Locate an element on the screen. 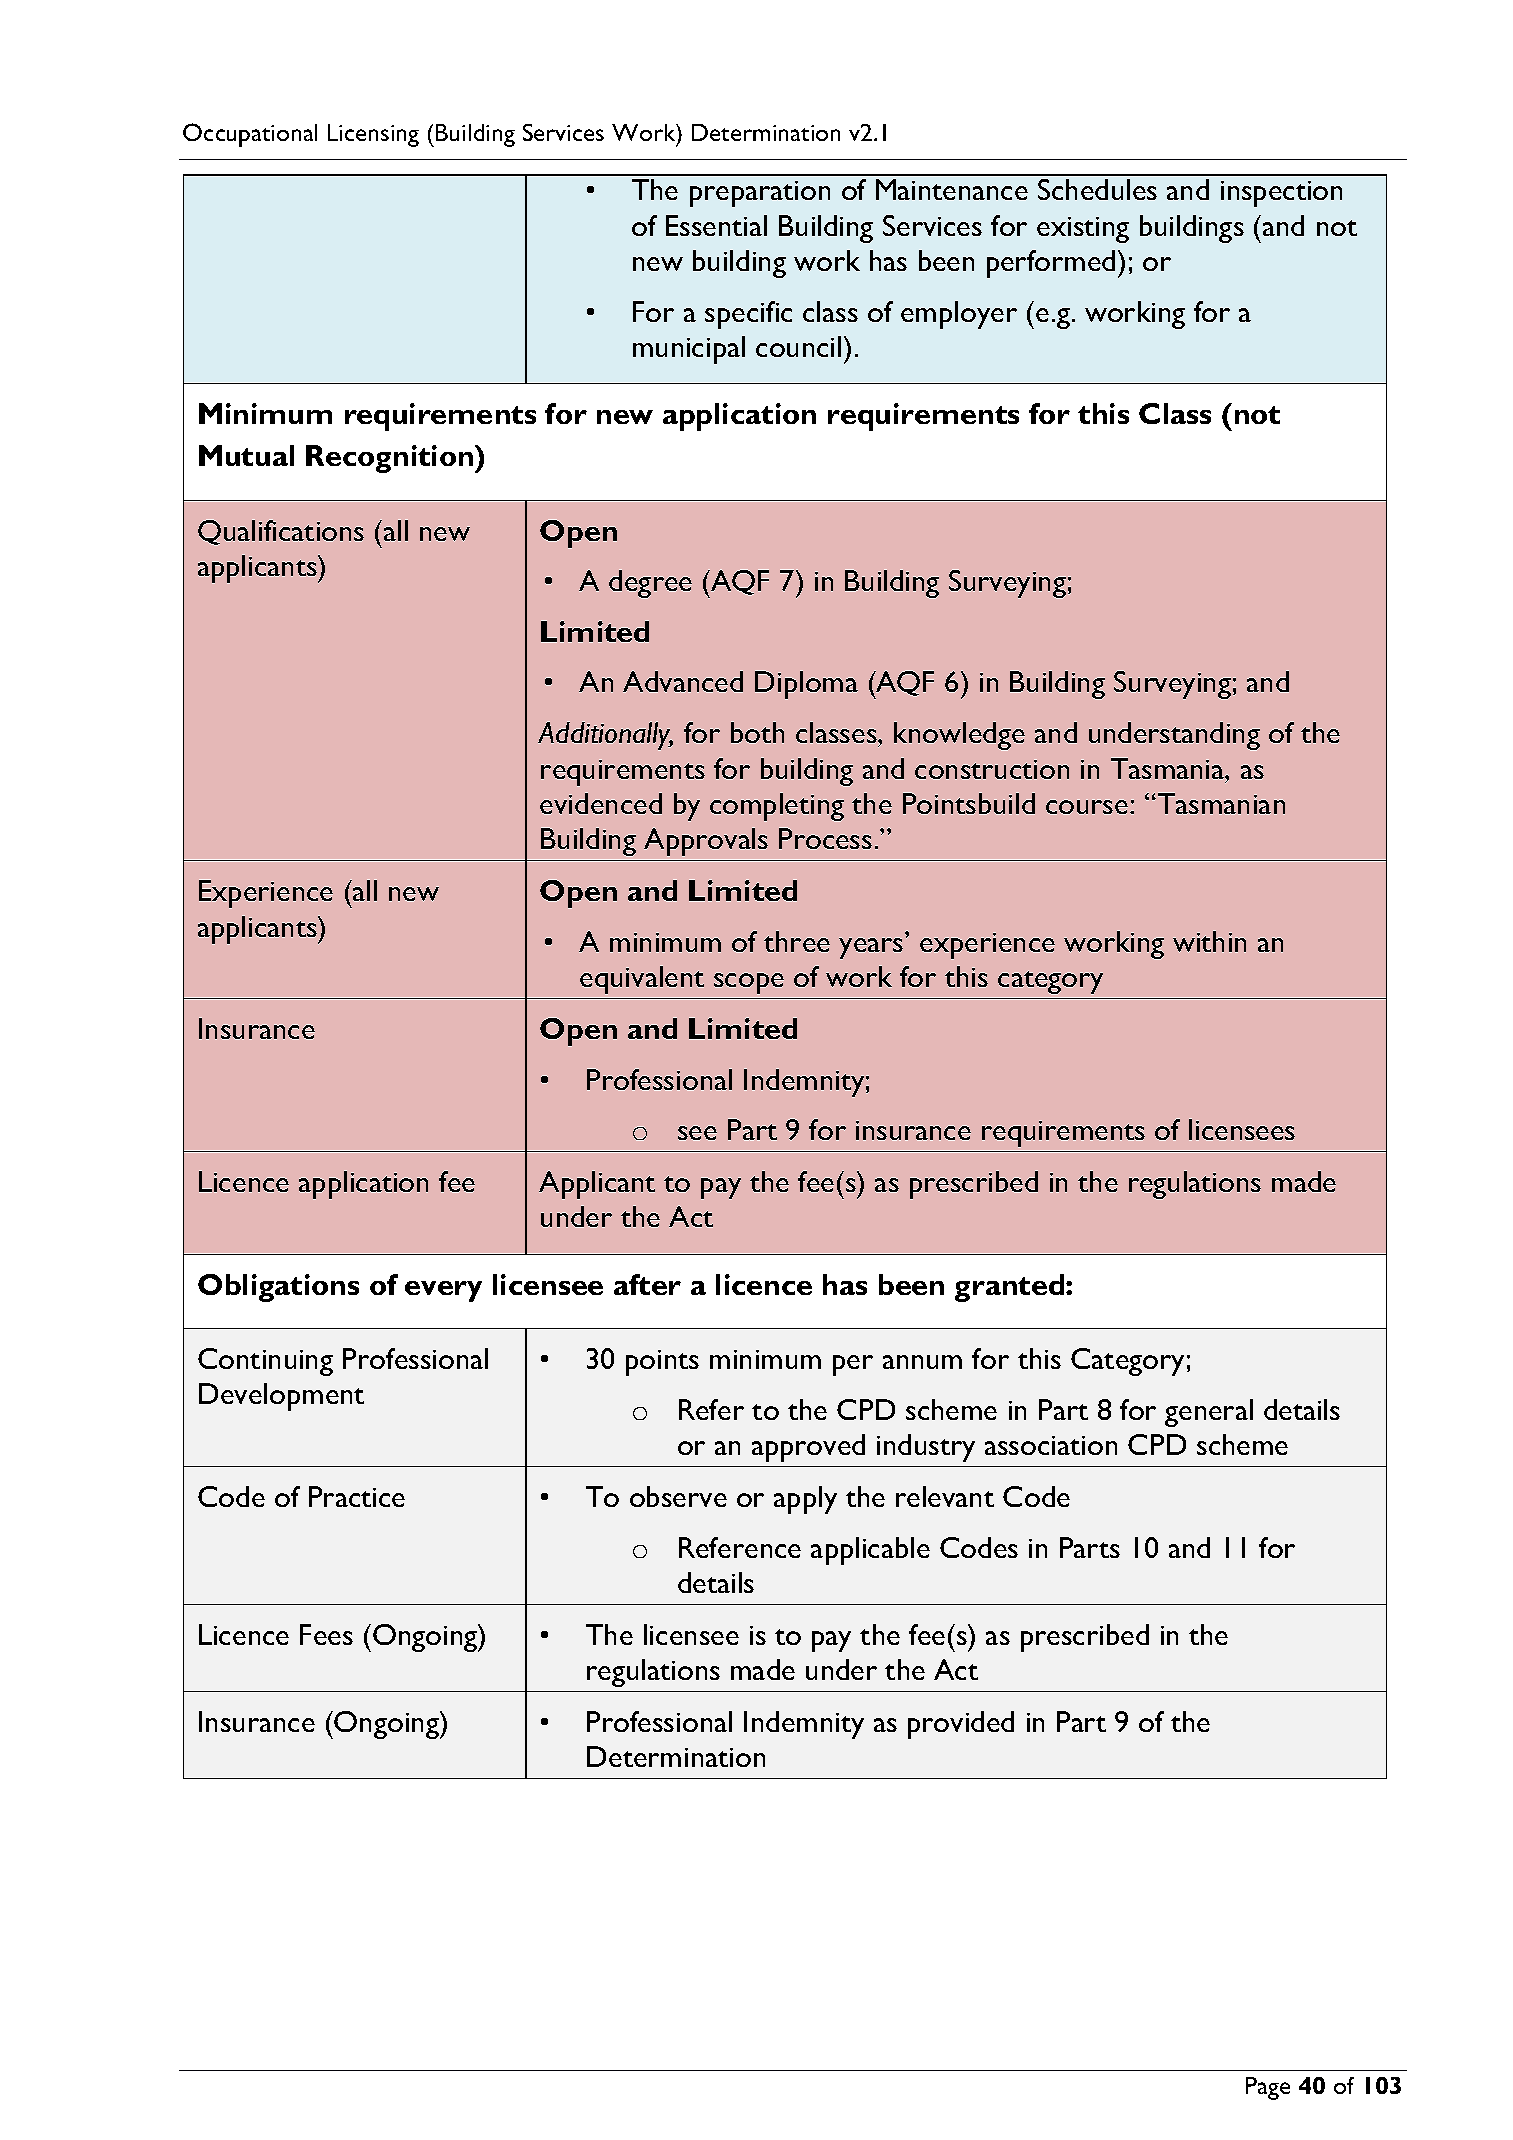  Schedules is located at coordinates (1097, 189).
